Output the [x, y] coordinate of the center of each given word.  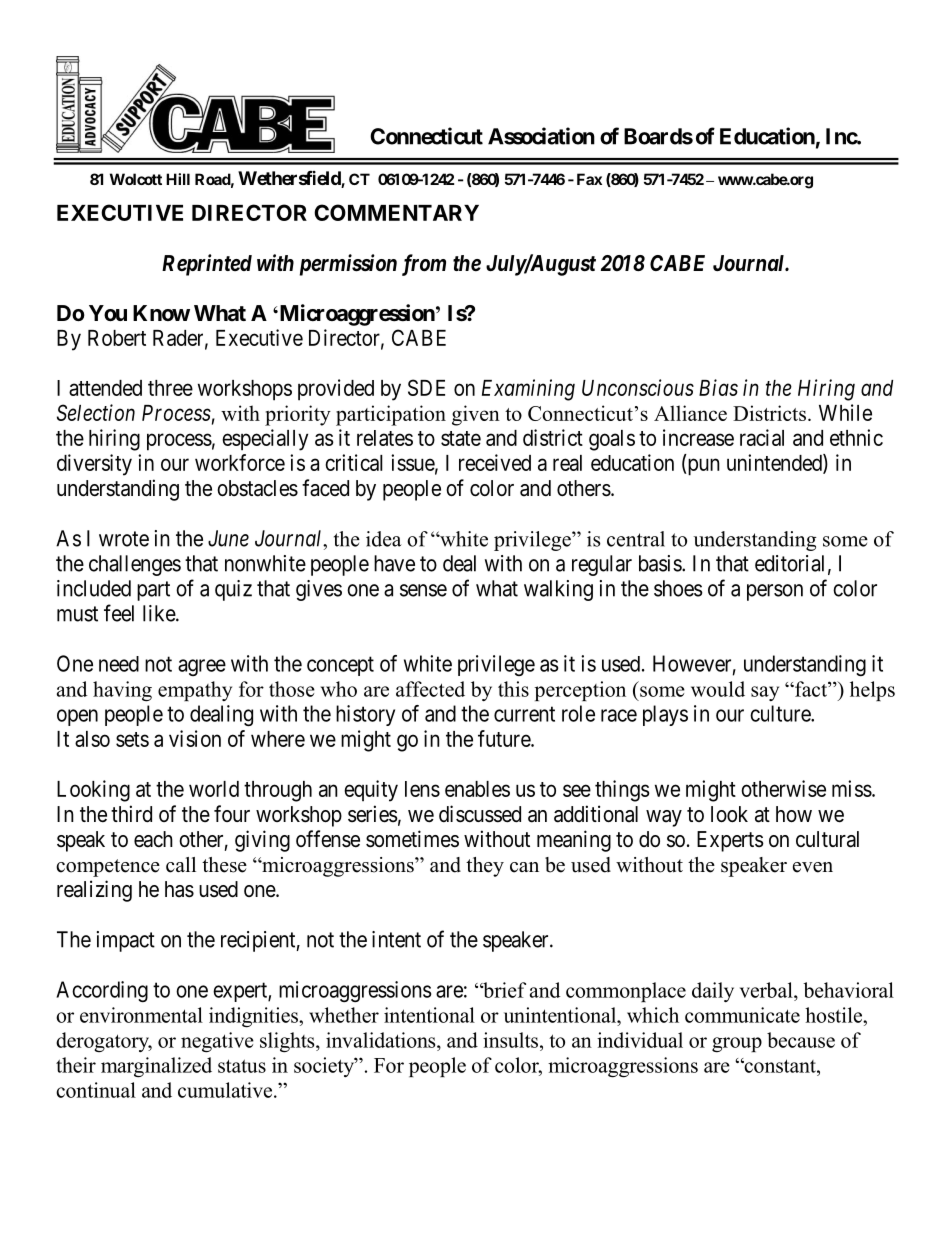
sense [423, 590]
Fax [589, 179]
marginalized [156, 1067]
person [775, 592]
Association [541, 136]
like [160, 613]
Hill [178, 179]
